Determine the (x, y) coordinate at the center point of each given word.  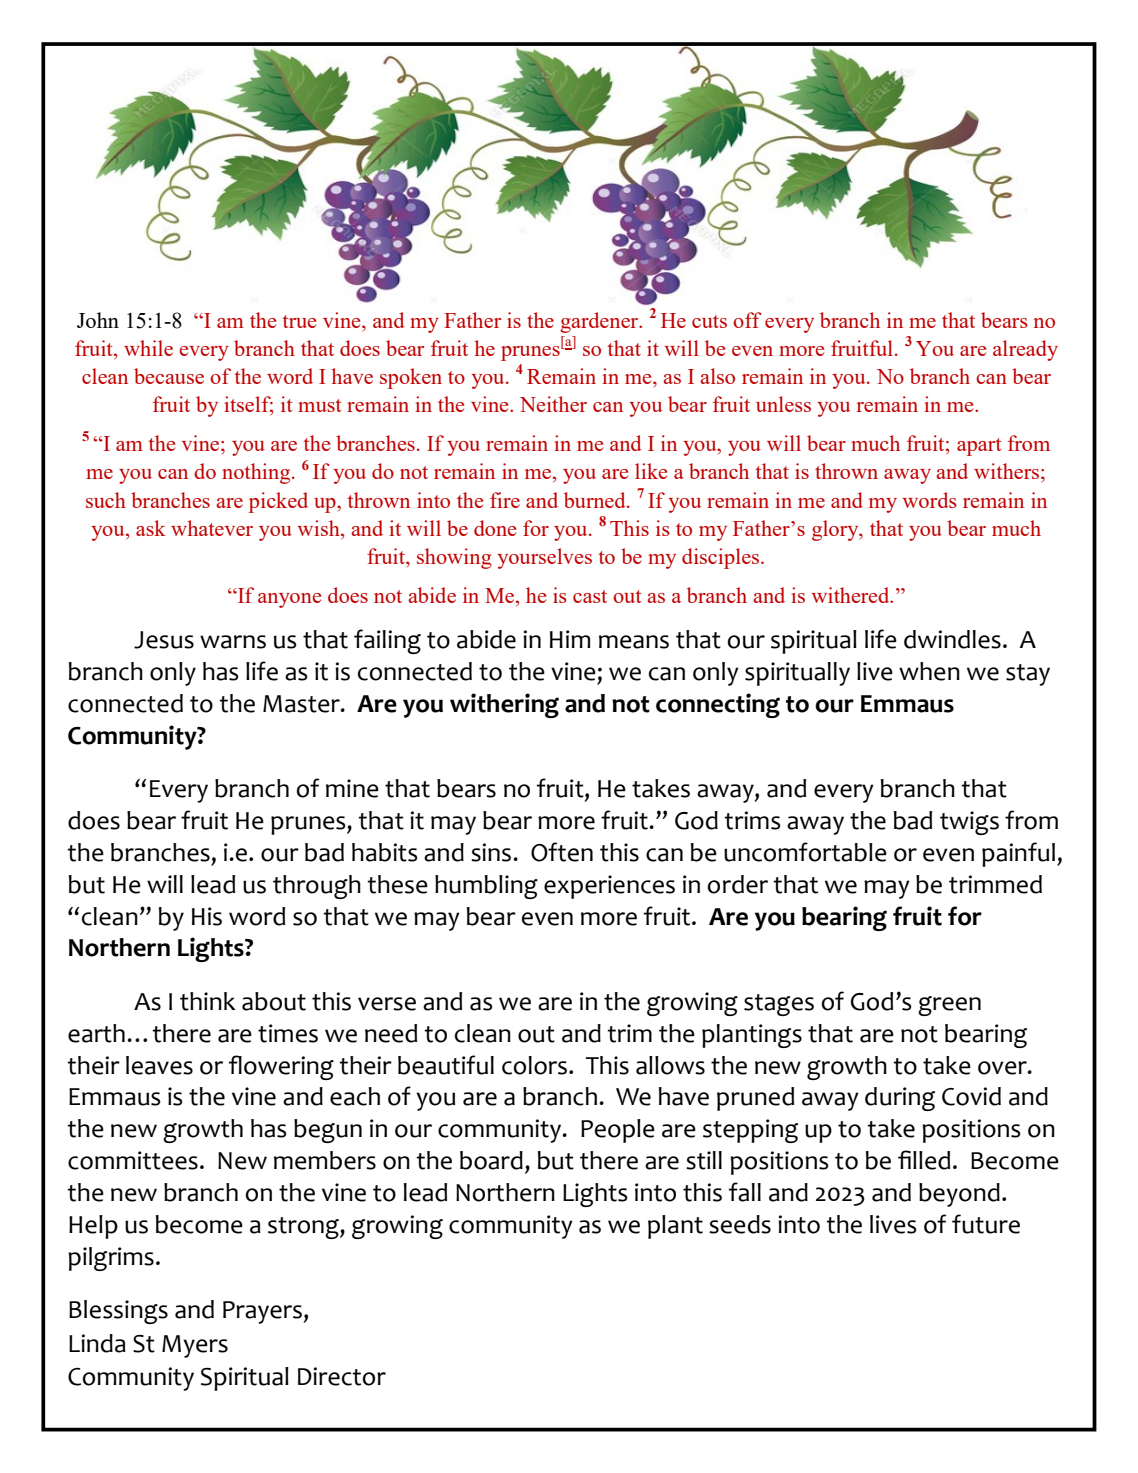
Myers (195, 1346)
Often (562, 852)
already (1025, 350)
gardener (600, 322)
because (169, 376)
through (317, 887)
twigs (969, 823)
